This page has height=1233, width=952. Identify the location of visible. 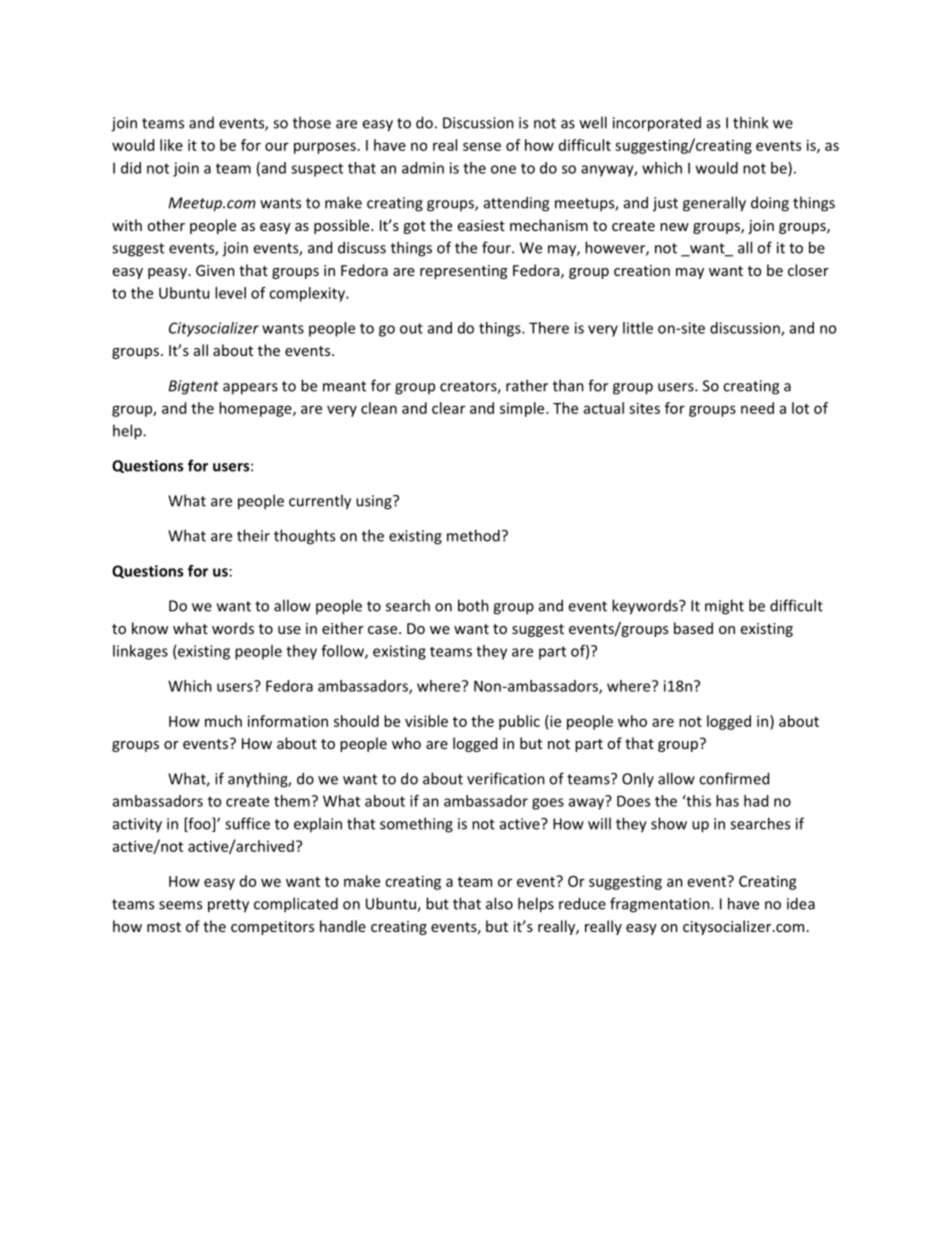
(426, 721).
